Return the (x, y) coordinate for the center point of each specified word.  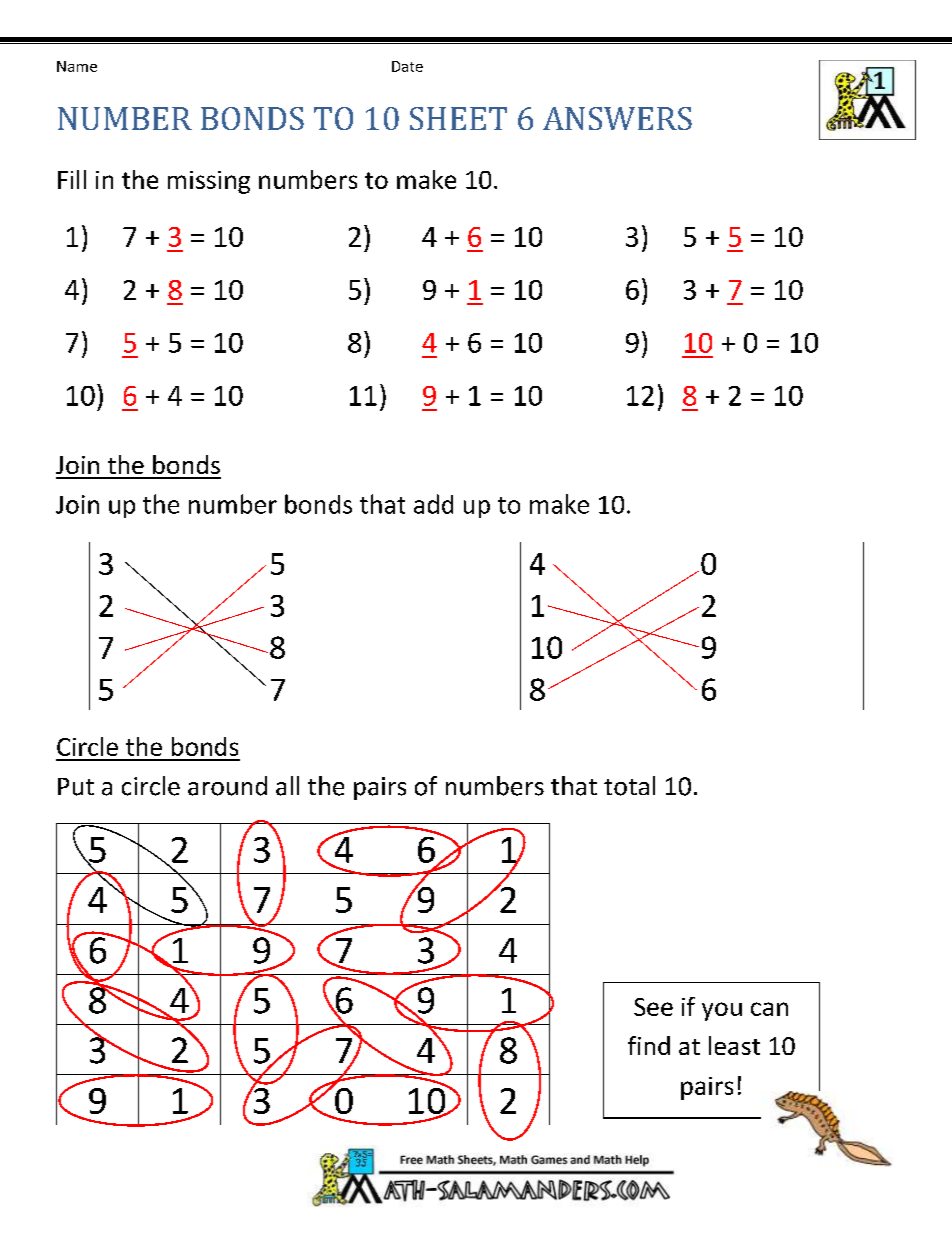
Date (407, 66)
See (653, 1007)
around (227, 786)
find (649, 1045)
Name (77, 66)
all (287, 786)
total (629, 786)
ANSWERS (617, 118)
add (433, 504)
